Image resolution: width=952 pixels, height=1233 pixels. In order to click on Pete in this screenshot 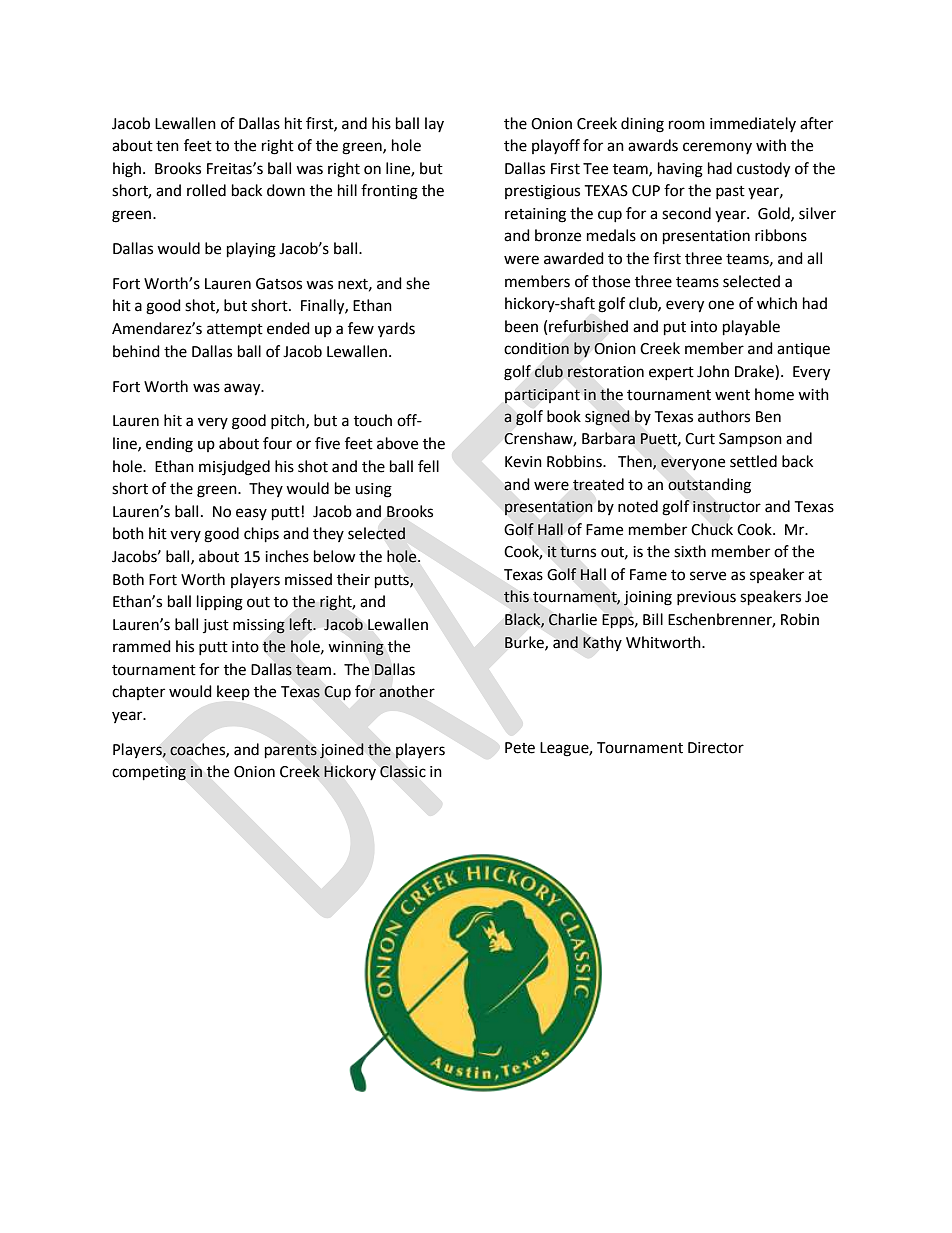, I will do `click(520, 748)`.
